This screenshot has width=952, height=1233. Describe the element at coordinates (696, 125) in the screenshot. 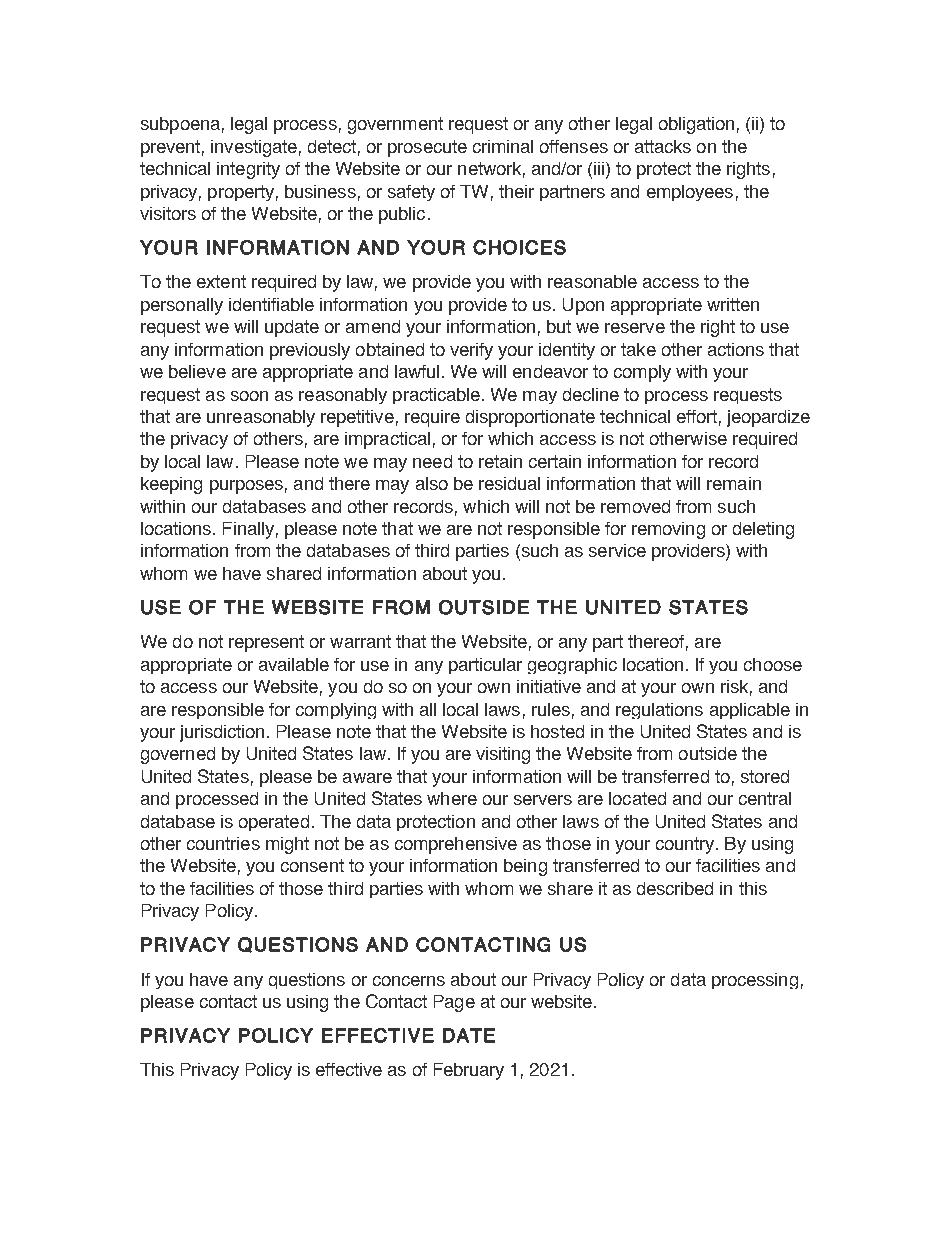

I see `obligation` at that location.
